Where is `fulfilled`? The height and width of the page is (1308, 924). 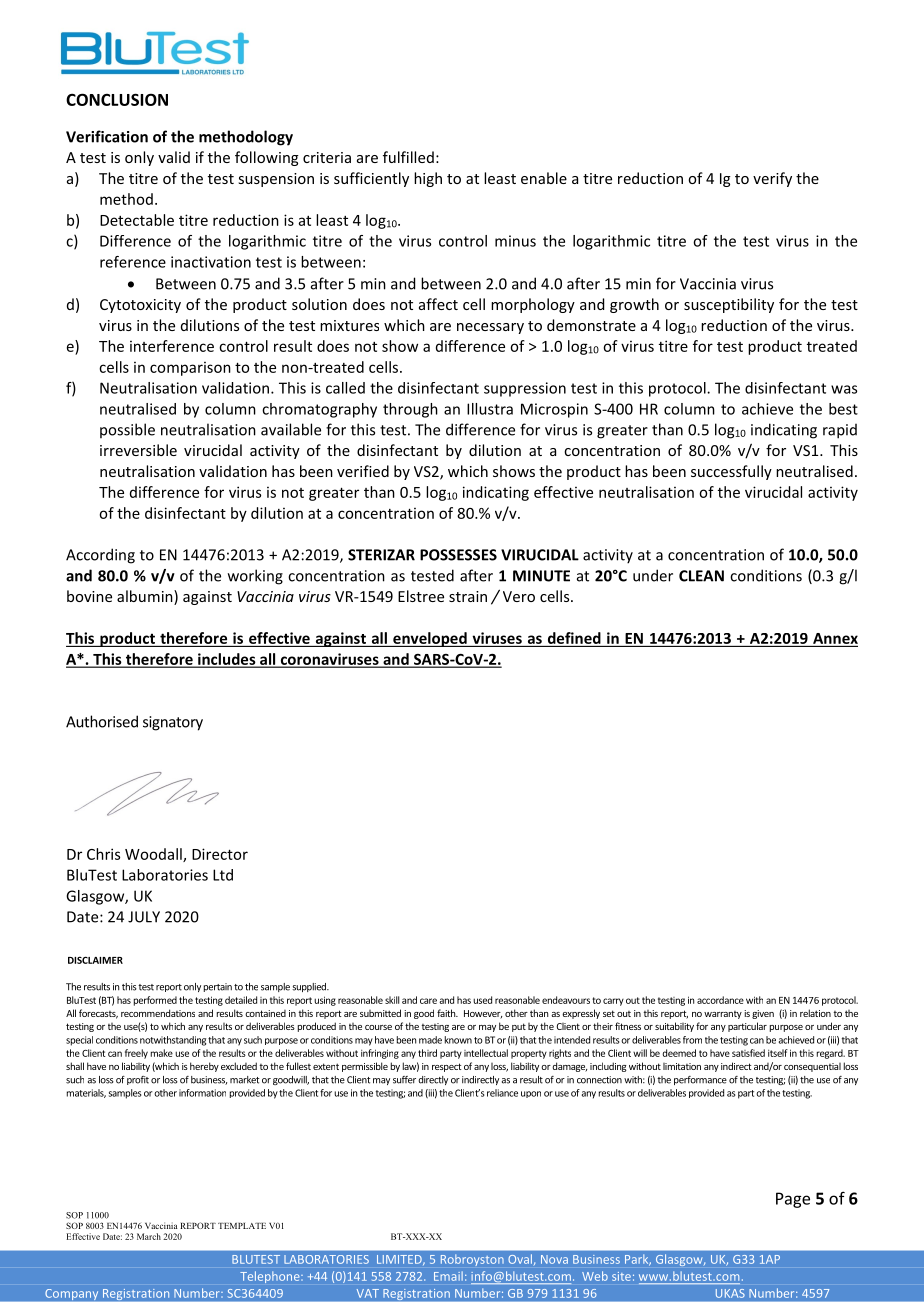 fulfilled is located at coordinates (408, 157).
